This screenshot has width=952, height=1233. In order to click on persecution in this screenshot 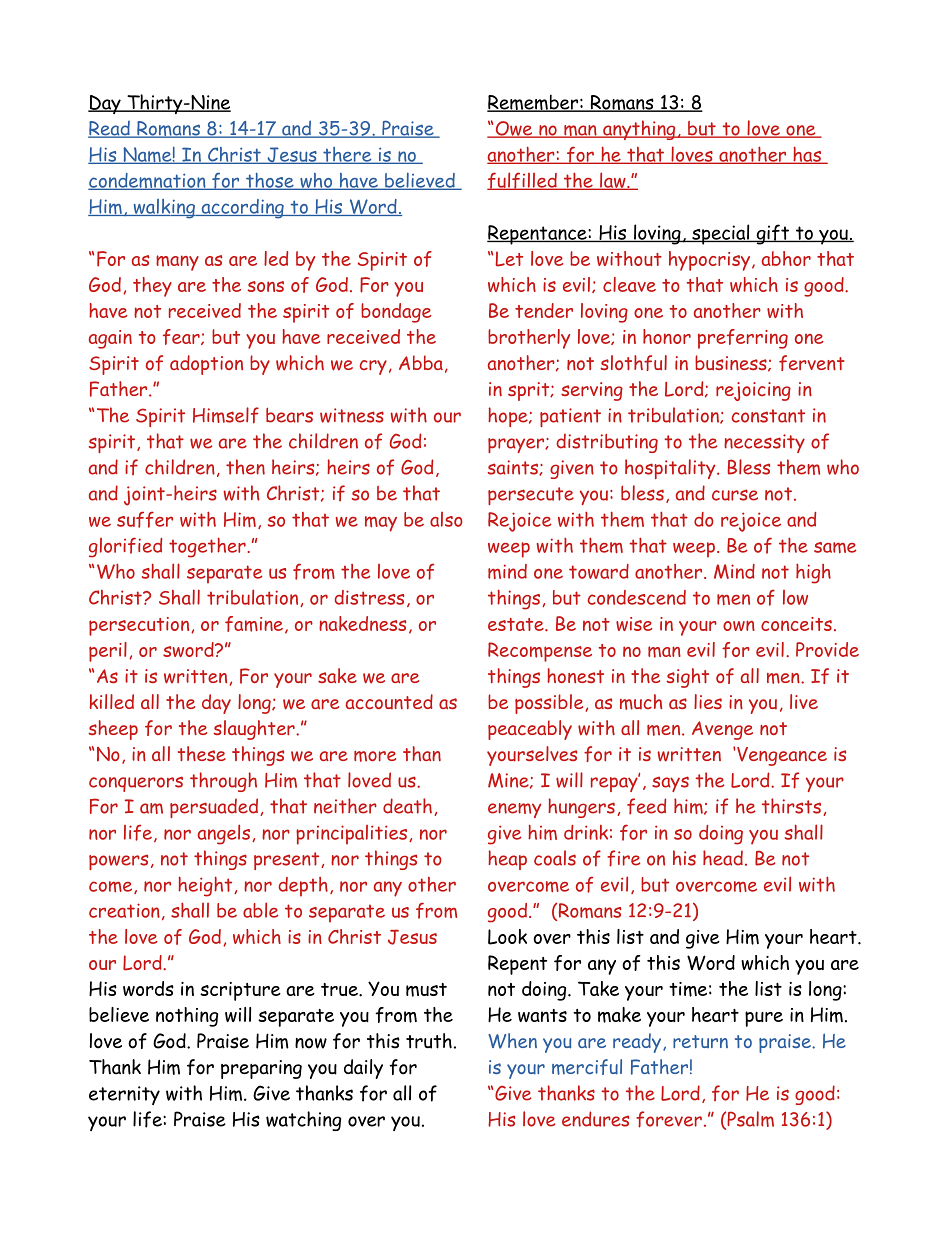, I will do `click(140, 626)`.
